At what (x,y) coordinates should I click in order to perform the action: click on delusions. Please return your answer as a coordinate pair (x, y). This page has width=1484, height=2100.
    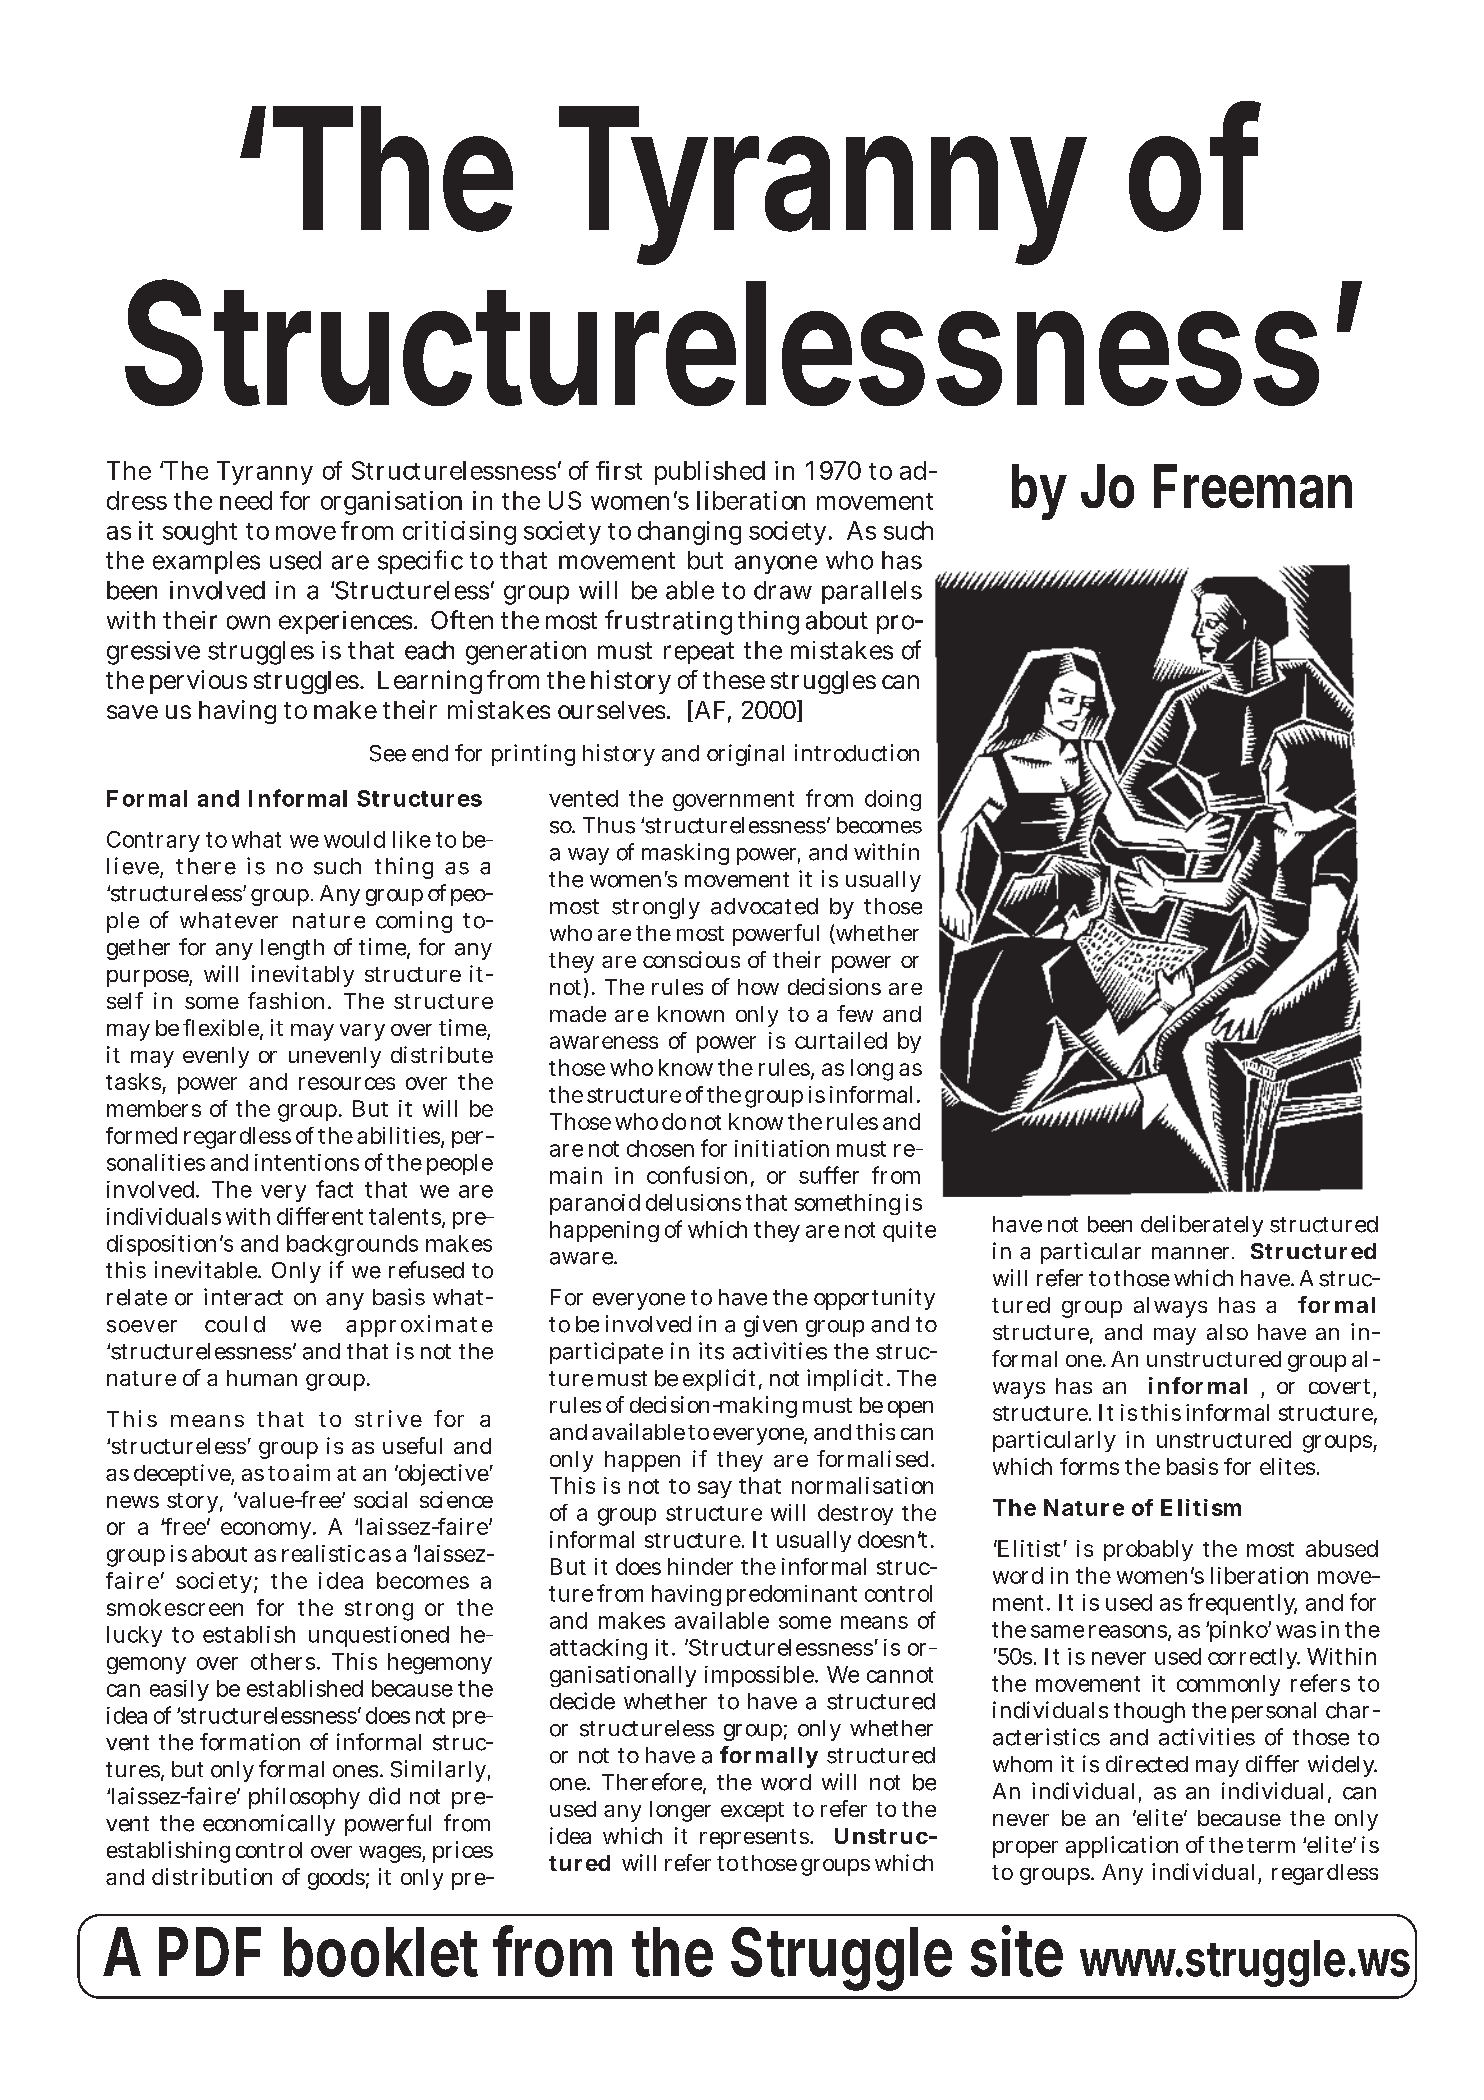
    Looking at the image, I should click on (693, 1202).
